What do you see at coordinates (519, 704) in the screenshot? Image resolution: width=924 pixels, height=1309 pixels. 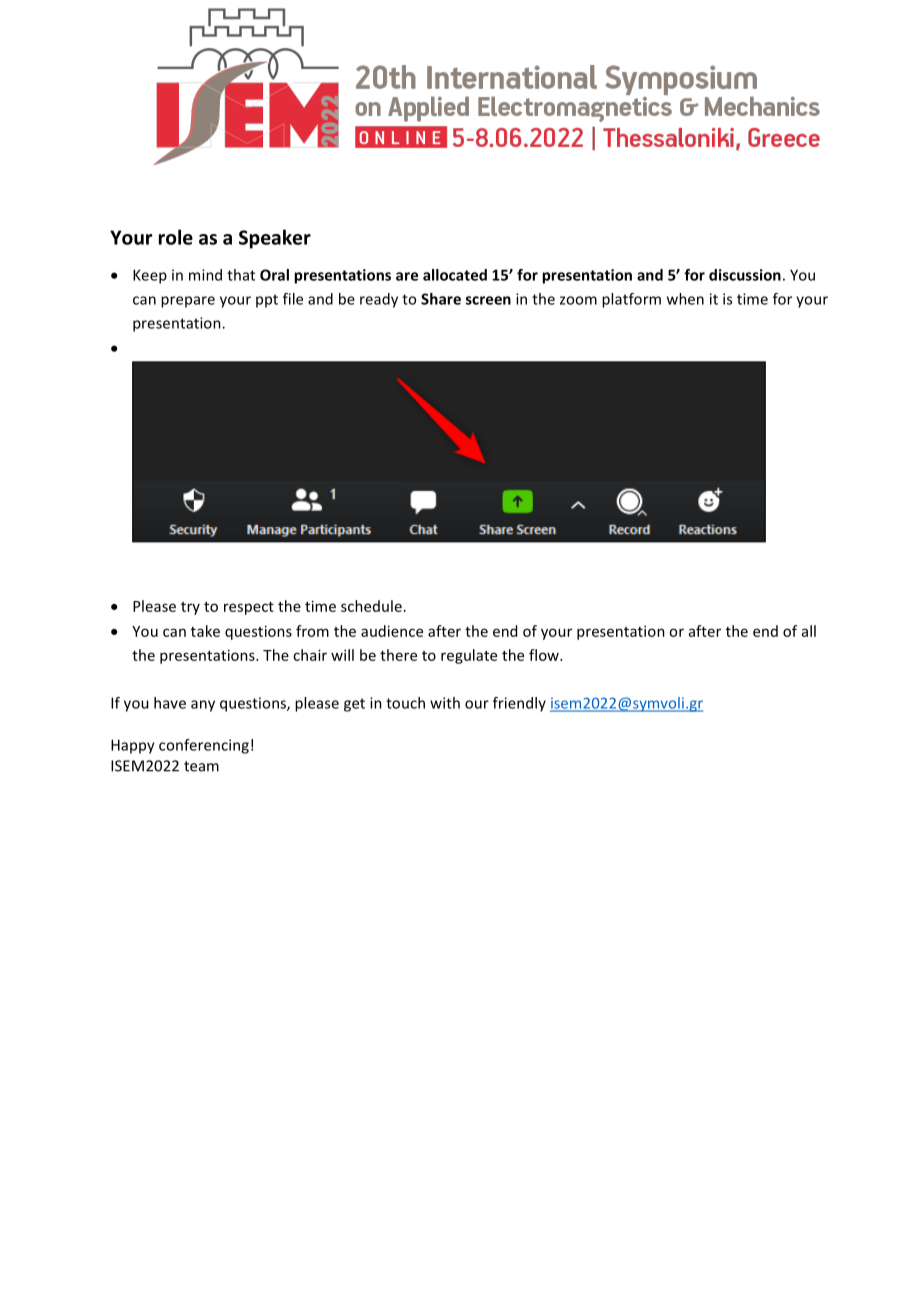 I see `friendly` at bounding box center [519, 704].
